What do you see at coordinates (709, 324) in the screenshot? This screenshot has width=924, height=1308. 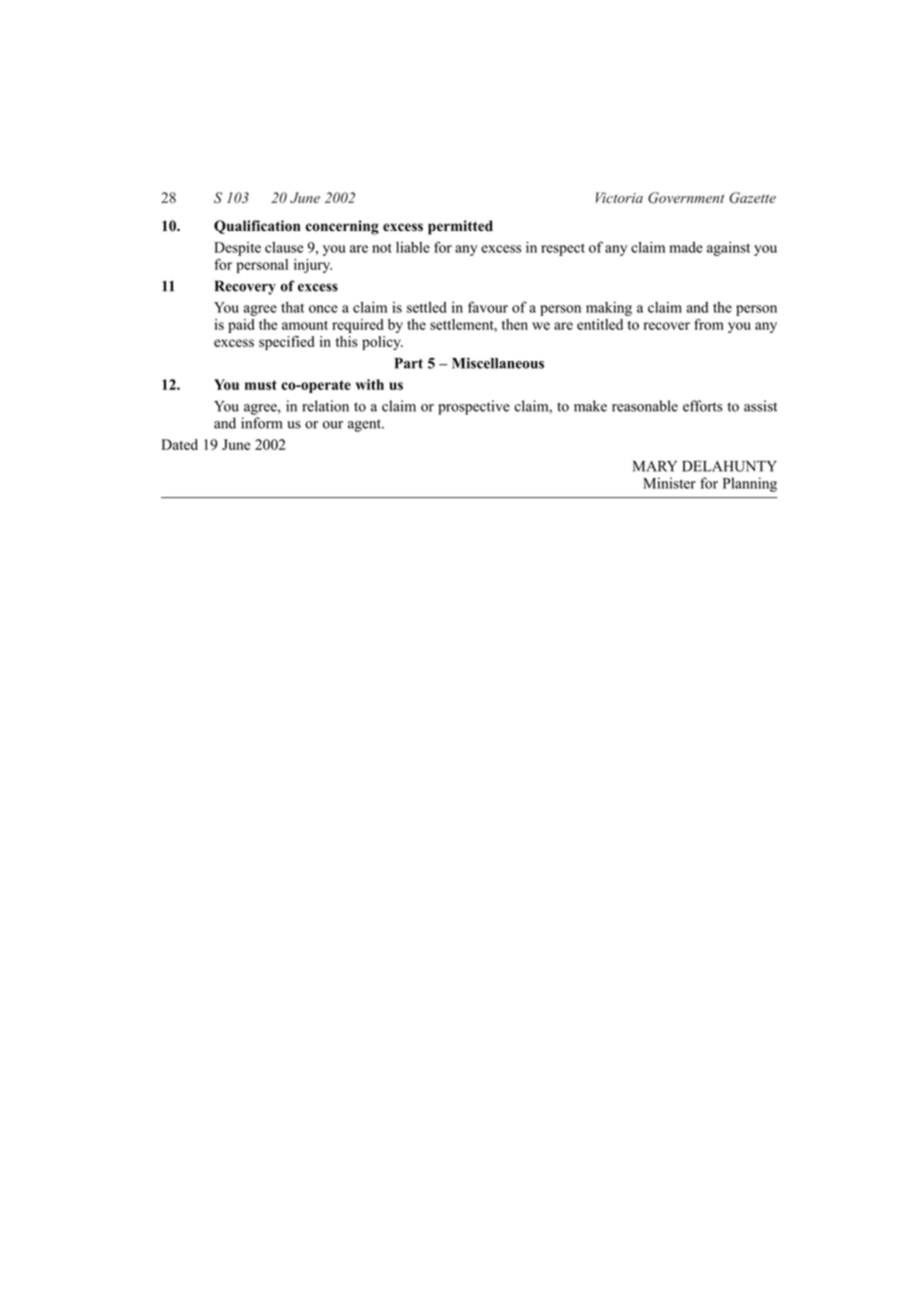 I see `from` at bounding box center [709, 324].
